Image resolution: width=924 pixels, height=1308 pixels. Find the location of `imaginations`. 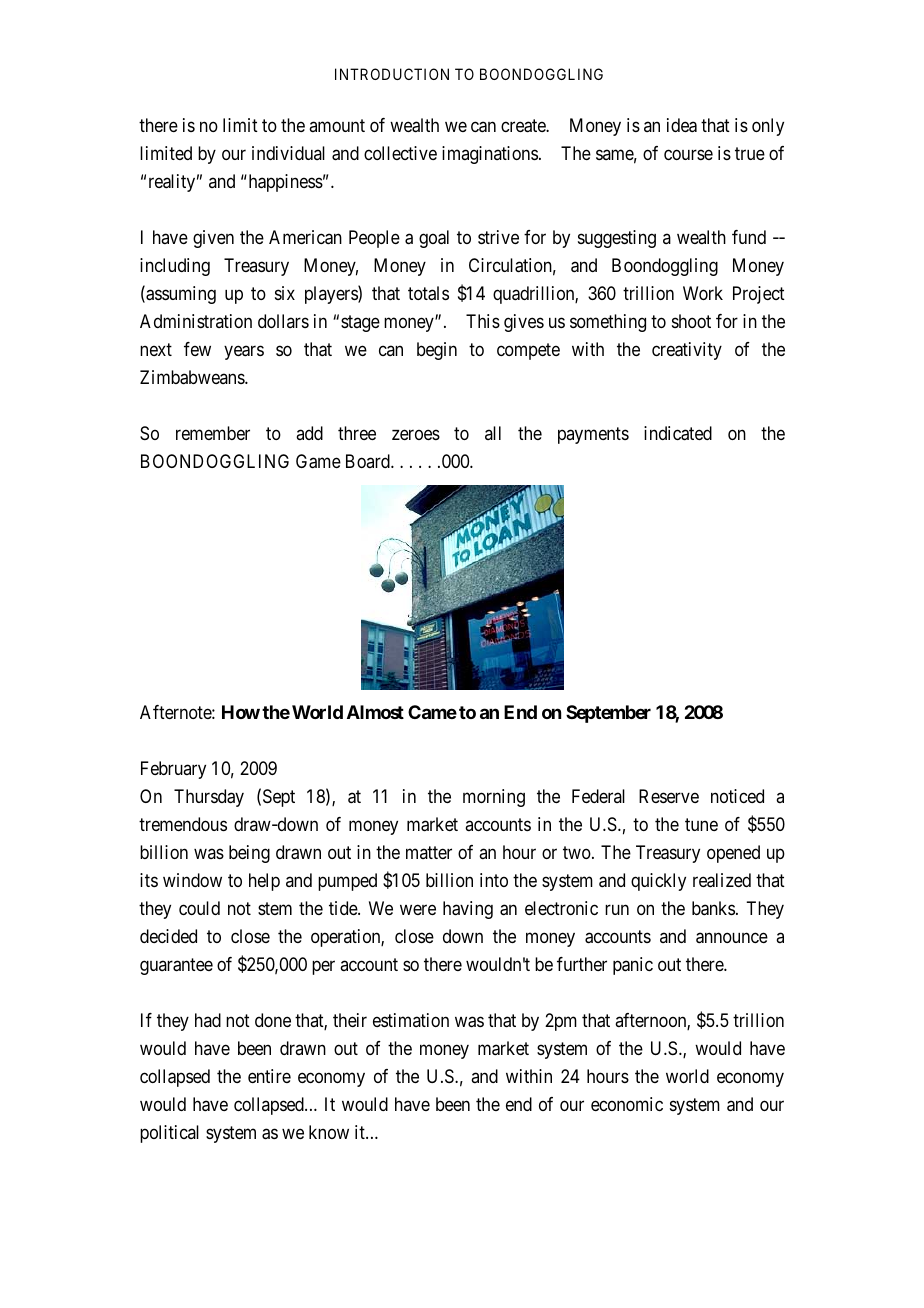

imaginations is located at coordinates (490, 155).
